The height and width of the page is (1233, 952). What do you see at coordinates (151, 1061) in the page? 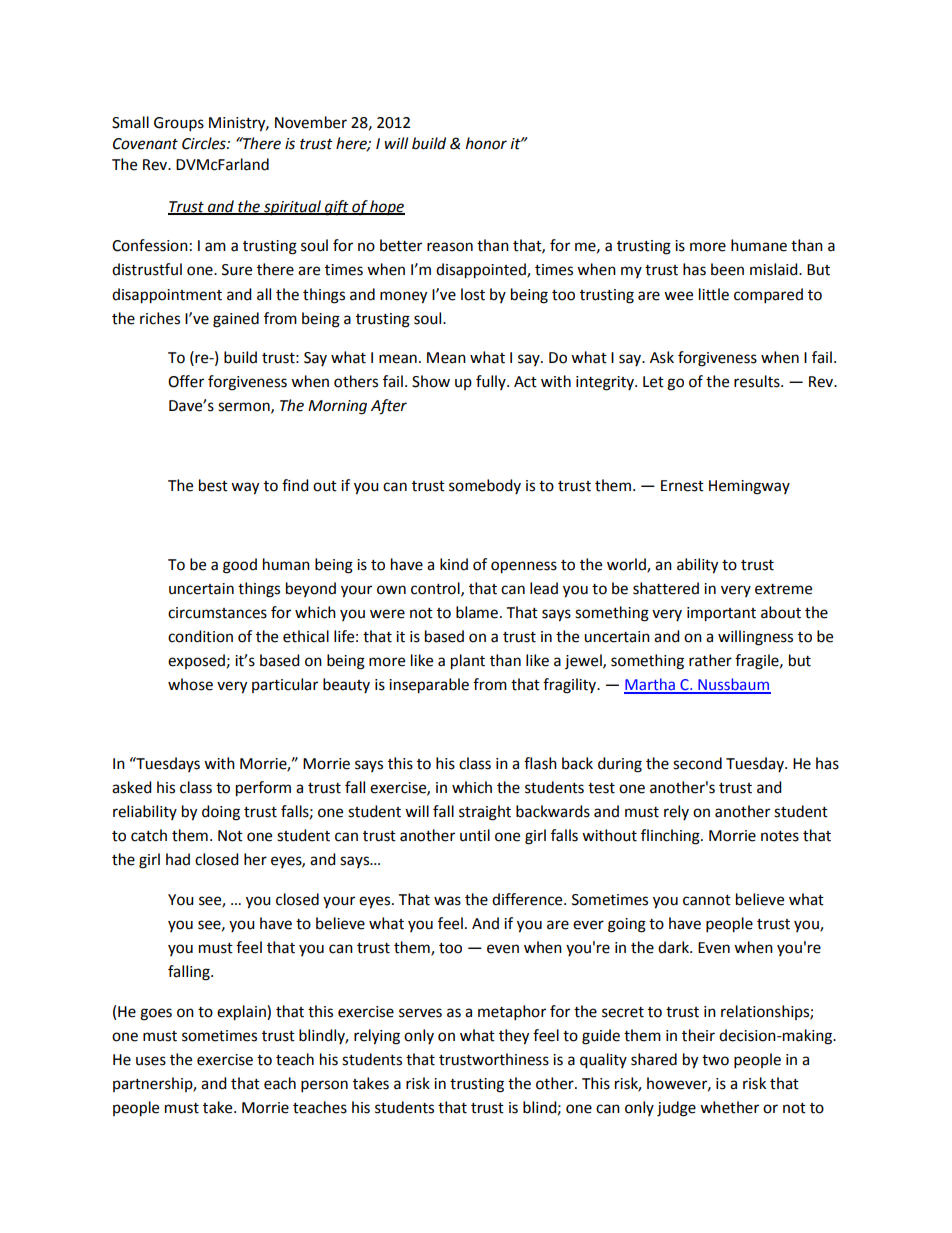
I see `uses` at bounding box center [151, 1061].
